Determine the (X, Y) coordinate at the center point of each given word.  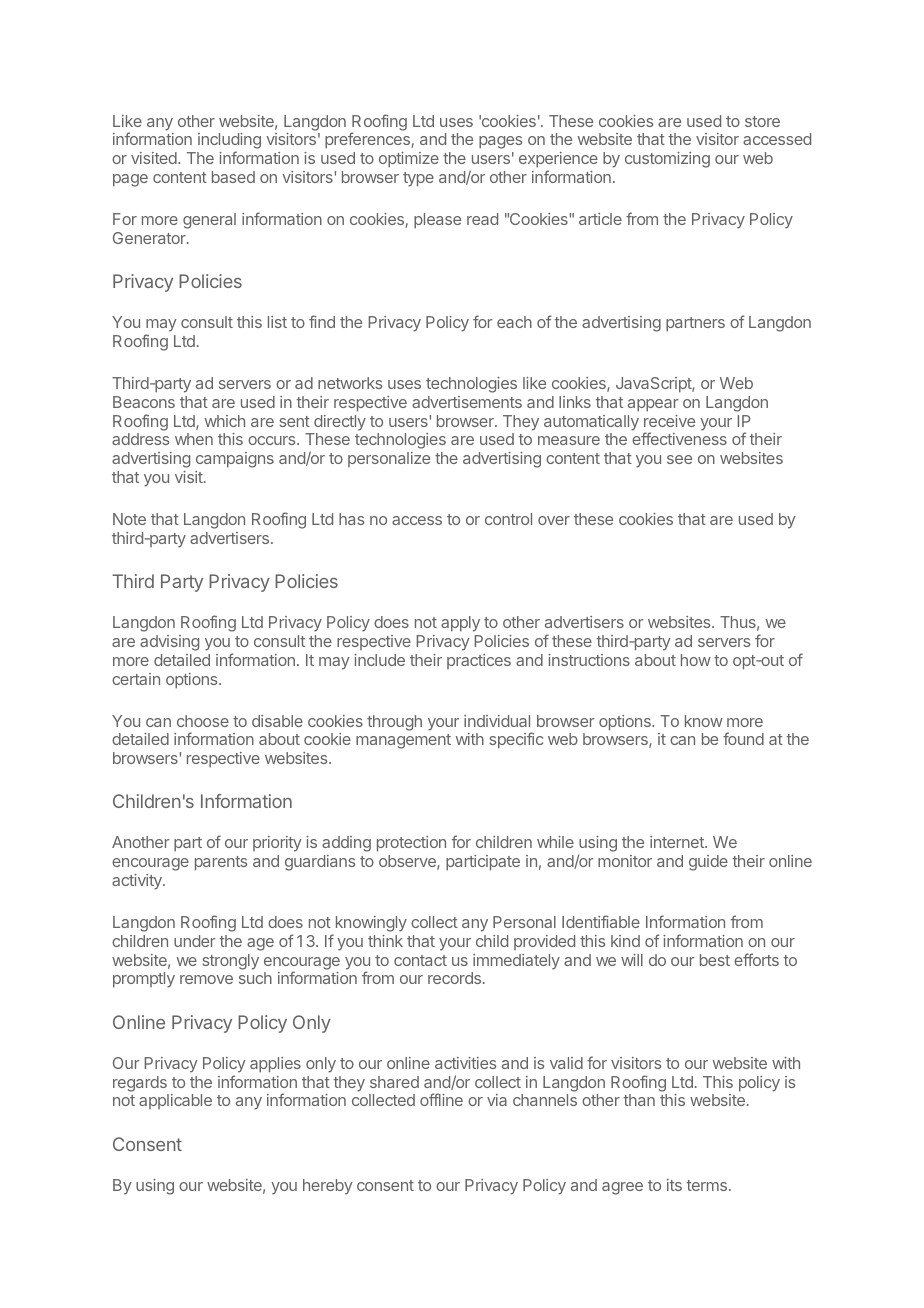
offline (441, 1099)
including (229, 142)
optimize (409, 160)
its (674, 1185)
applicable (175, 1101)
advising (169, 643)
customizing (667, 160)
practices (479, 661)
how (696, 660)
